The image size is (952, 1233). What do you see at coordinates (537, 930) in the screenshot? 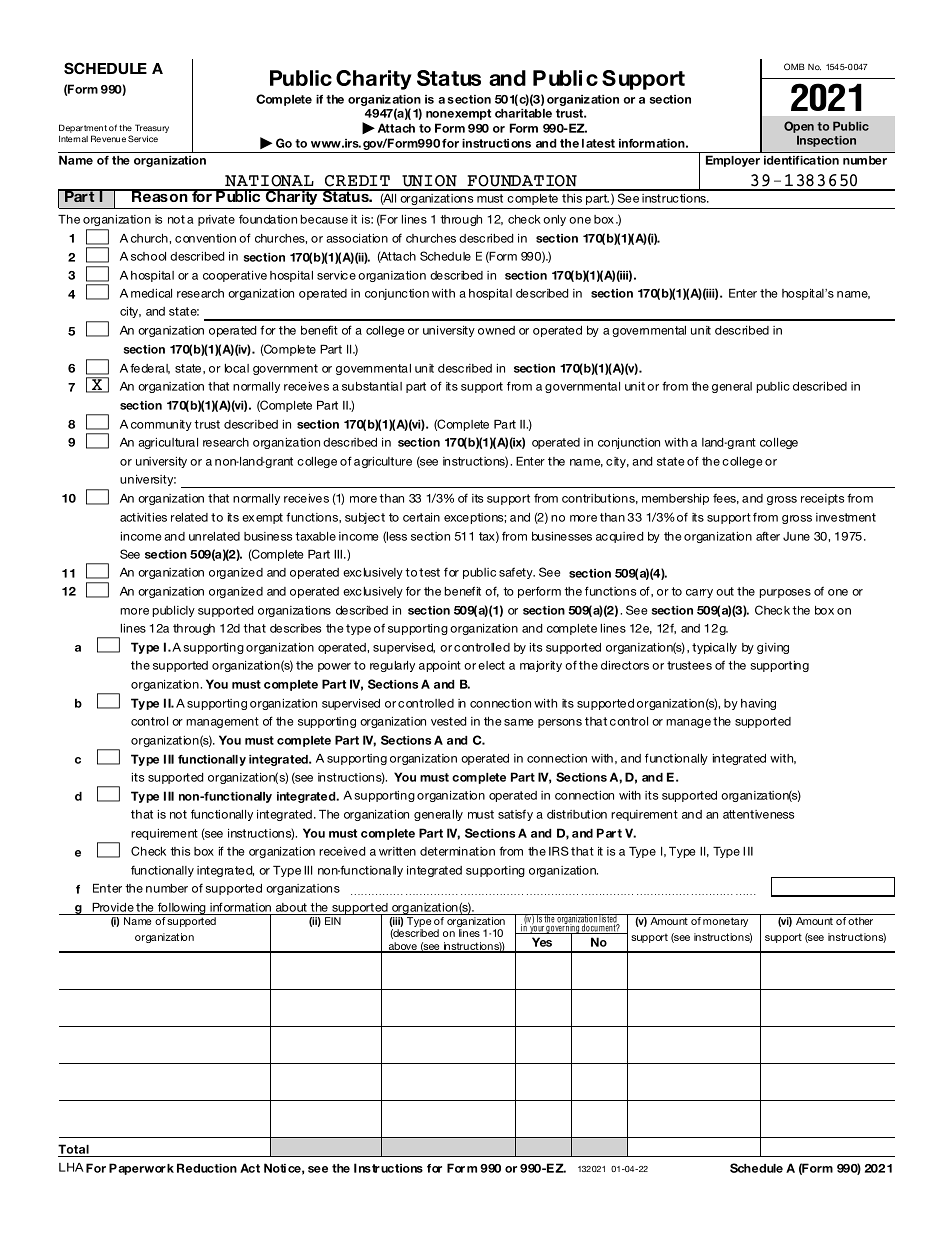
I see `your` at bounding box center [537, 930].
